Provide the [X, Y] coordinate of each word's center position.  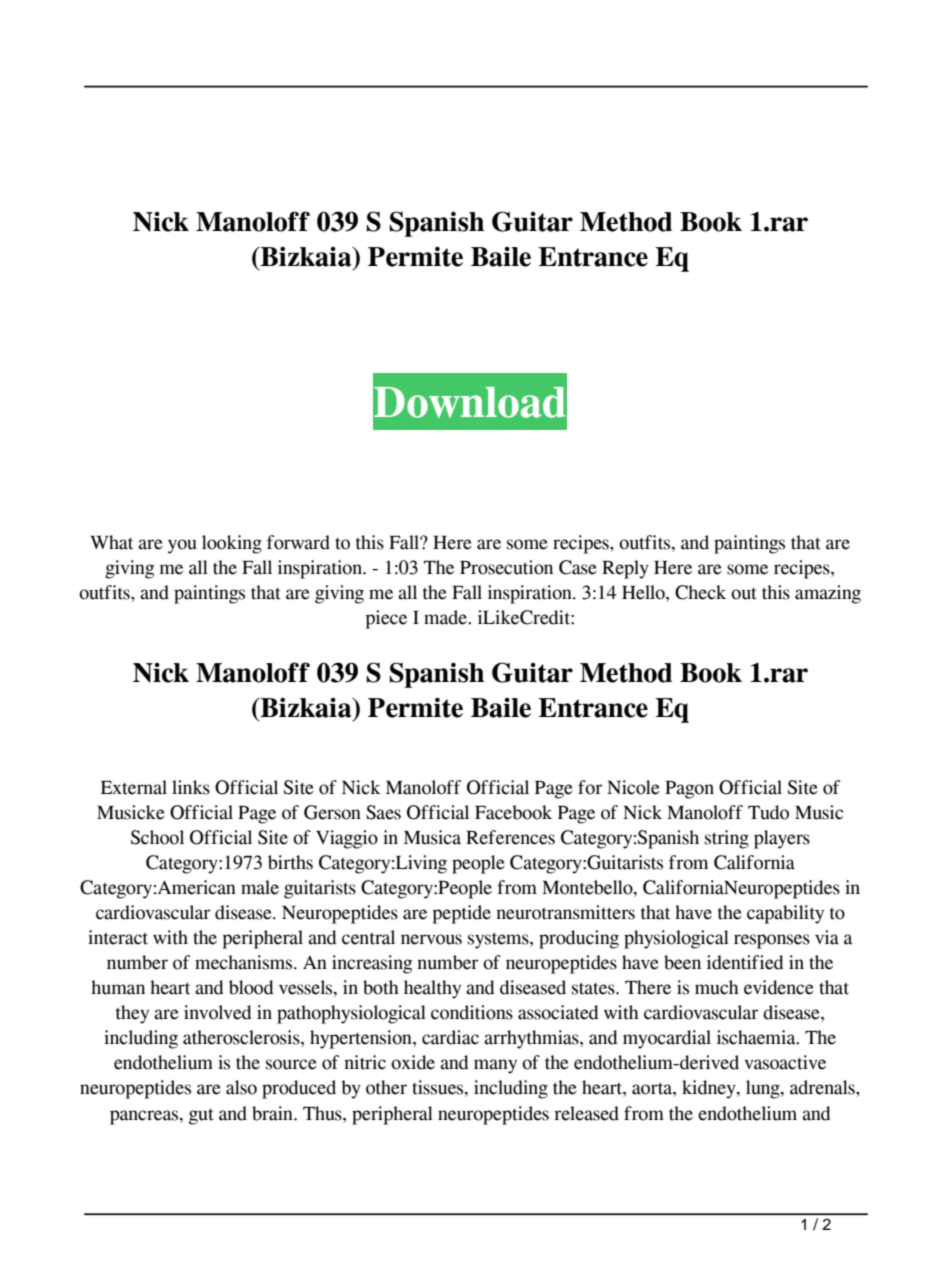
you [182, 546]
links [191, 787]
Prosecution [506, 567]
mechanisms [243, 962]
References [510, 837]
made [446, 617]
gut [201, 1117]
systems [499, 941]
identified [745, 962]
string [727, 839]
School [157, 837]
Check [700, 592]
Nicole [633, 787]
